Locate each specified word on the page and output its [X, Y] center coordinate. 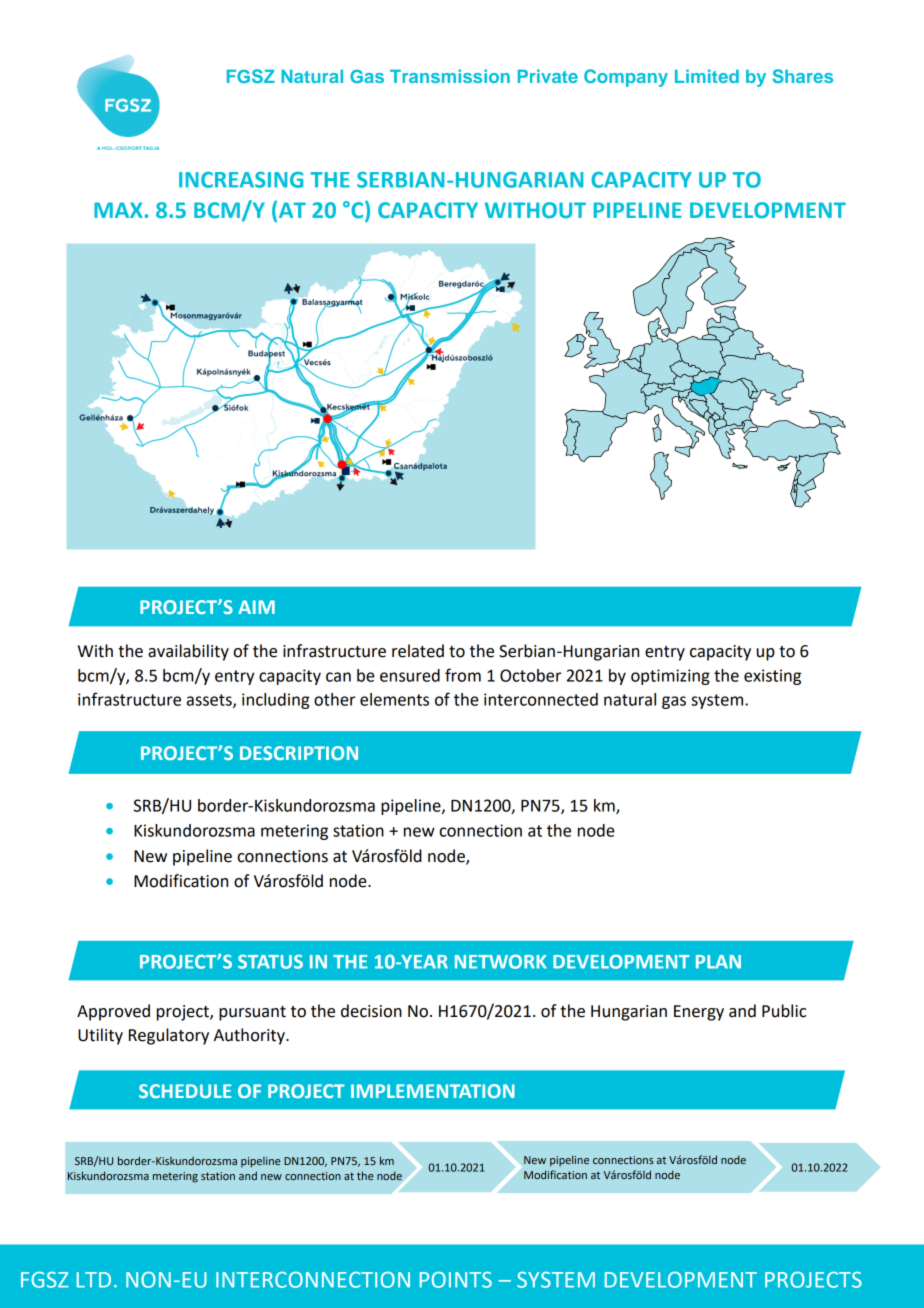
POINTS [456, 1280]
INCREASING [241, 180]
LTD [94, 1280]
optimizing [670, 677]
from [463, 675]
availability [188, 652]
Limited [707, 76]
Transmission [450, 76]
